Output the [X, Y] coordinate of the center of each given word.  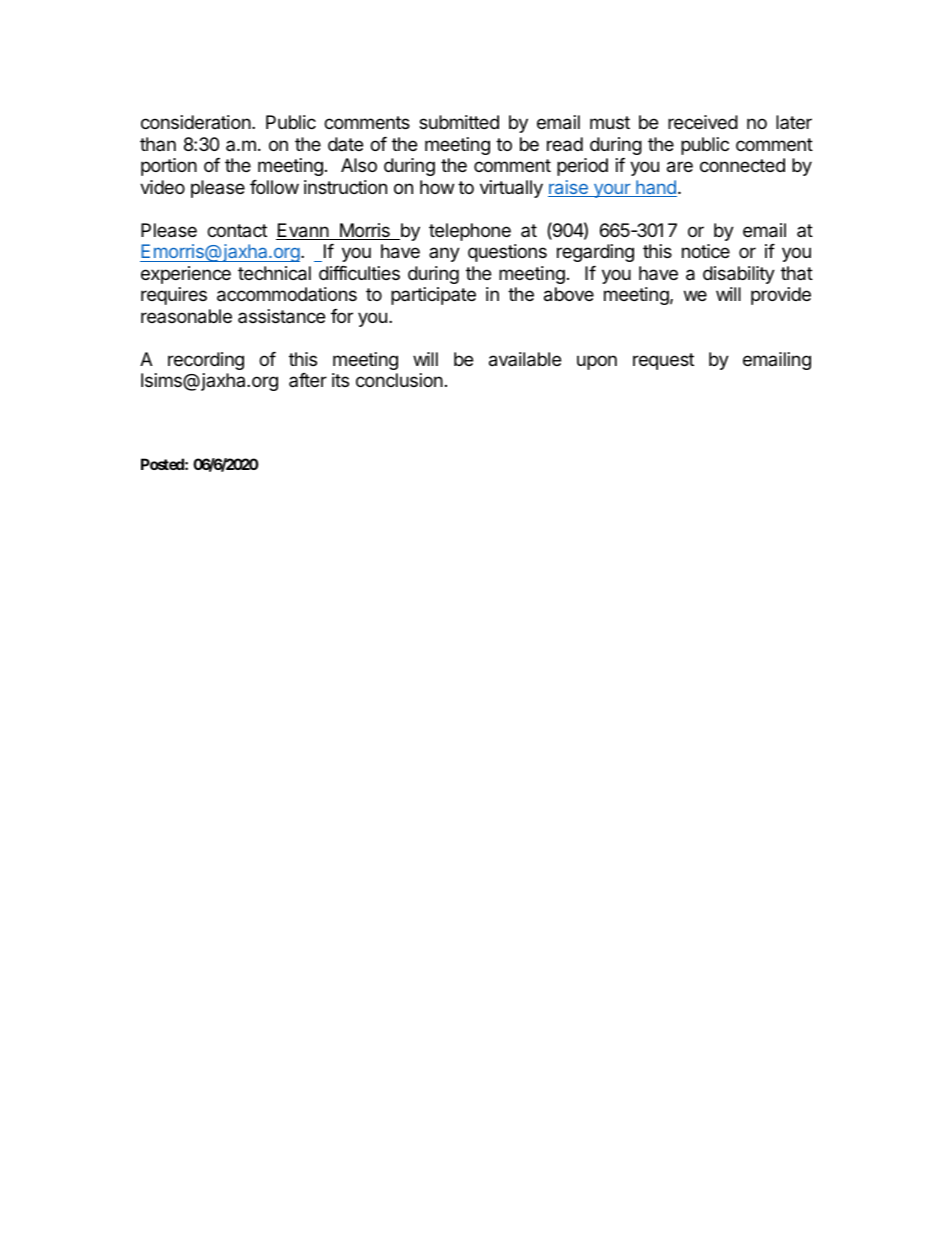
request [663, 361]
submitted [459, 122]
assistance [281, 316]
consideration [196, 122]
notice [706, 251]
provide [781, 296]
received [703, 122]
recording [206, 361]
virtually [511, 189]
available [525, 359]
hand [655, 188]
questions [507, 253]
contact [237, 230]
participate [433, 296]
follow [274, 187]
